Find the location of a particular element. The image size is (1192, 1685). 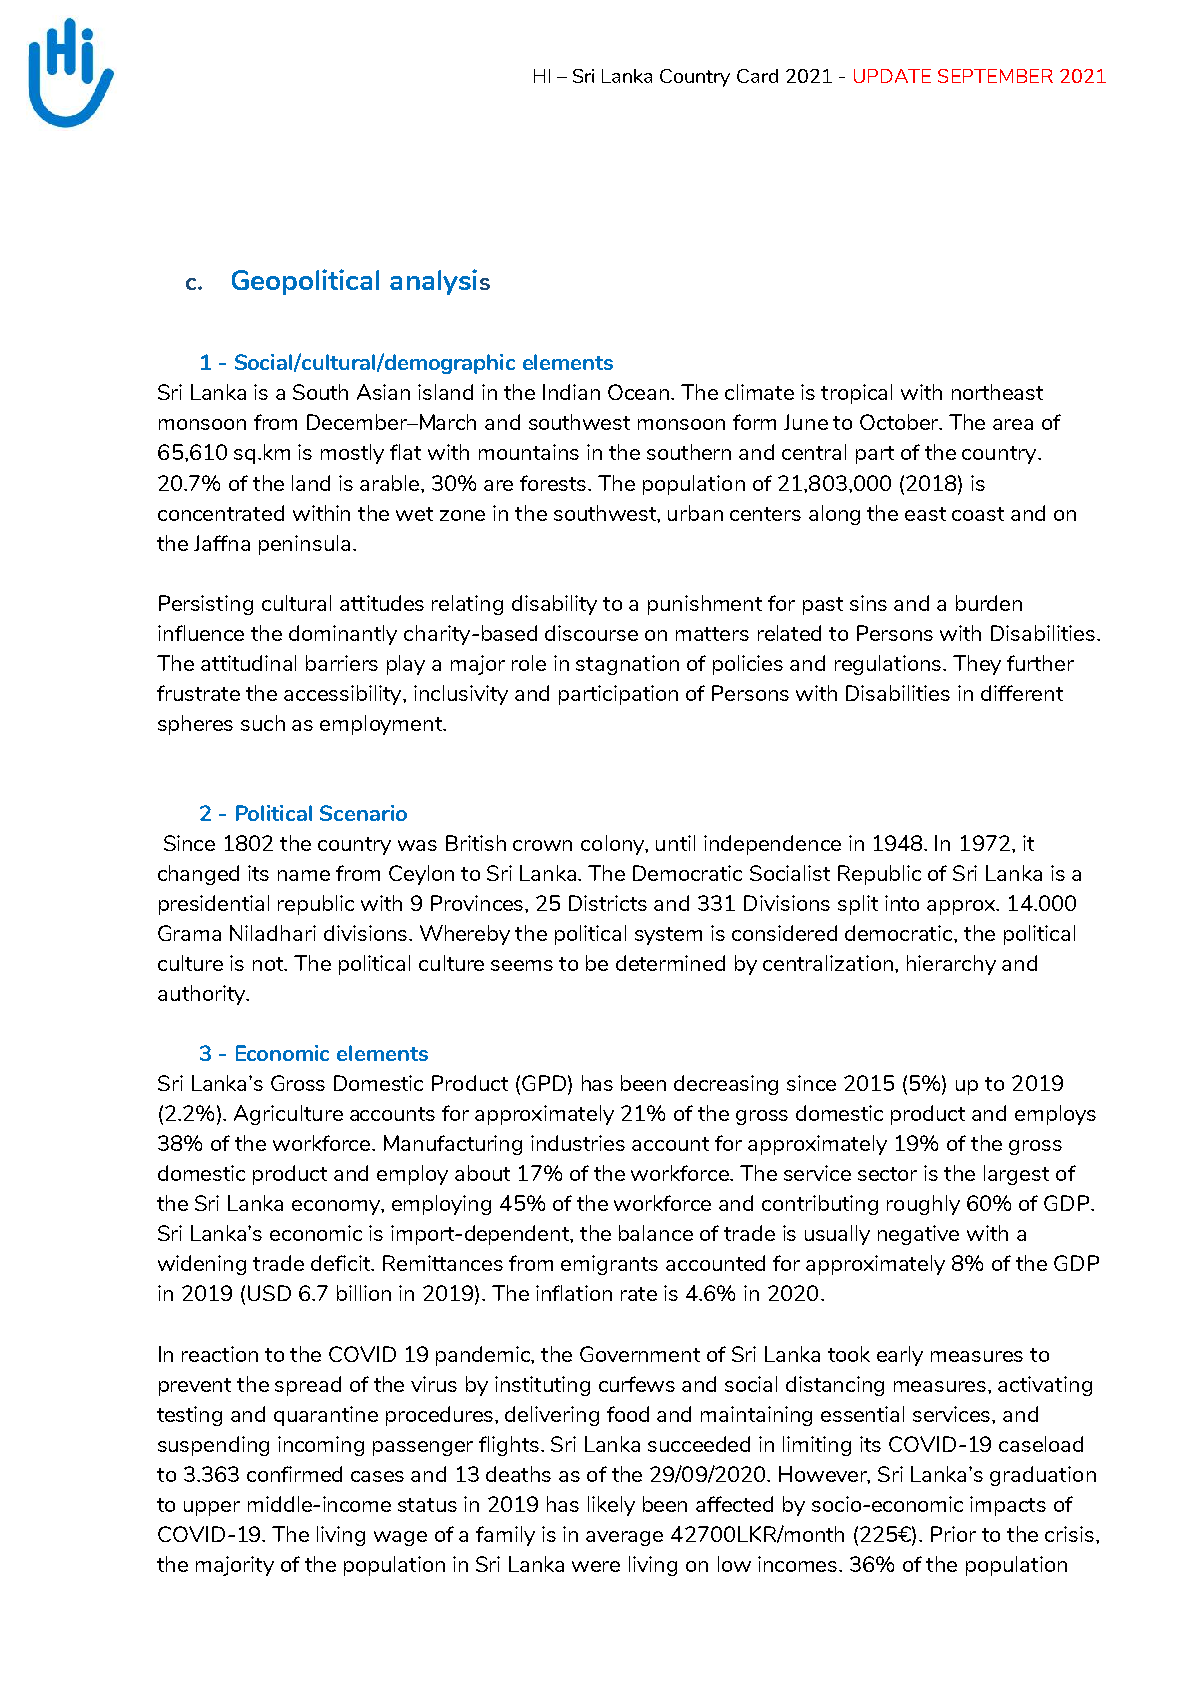

average is located at coordinates (624, 1538).
